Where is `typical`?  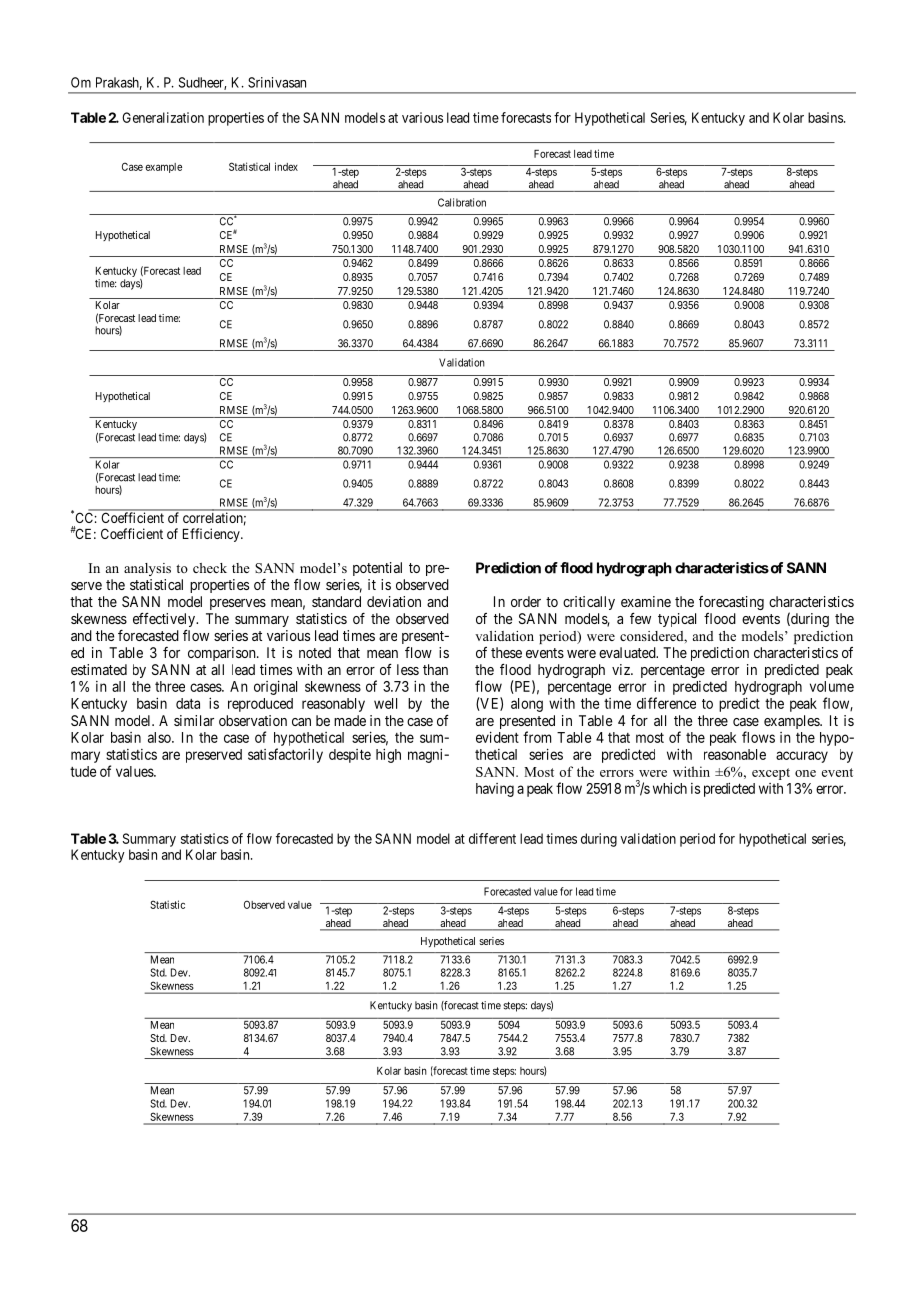 typical is located at coordinates (677, 620).
